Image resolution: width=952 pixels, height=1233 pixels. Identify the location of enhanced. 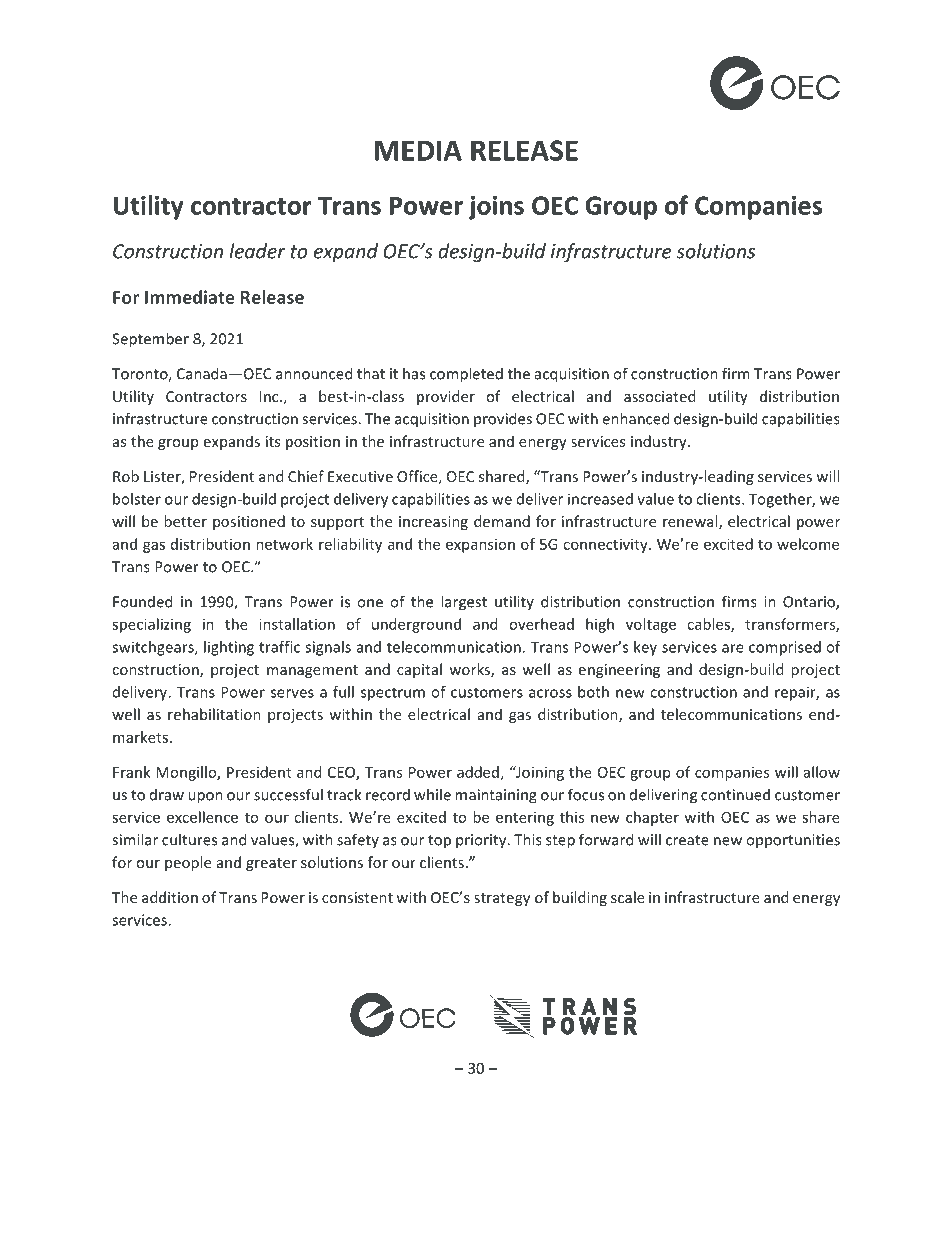
(635, 418).
